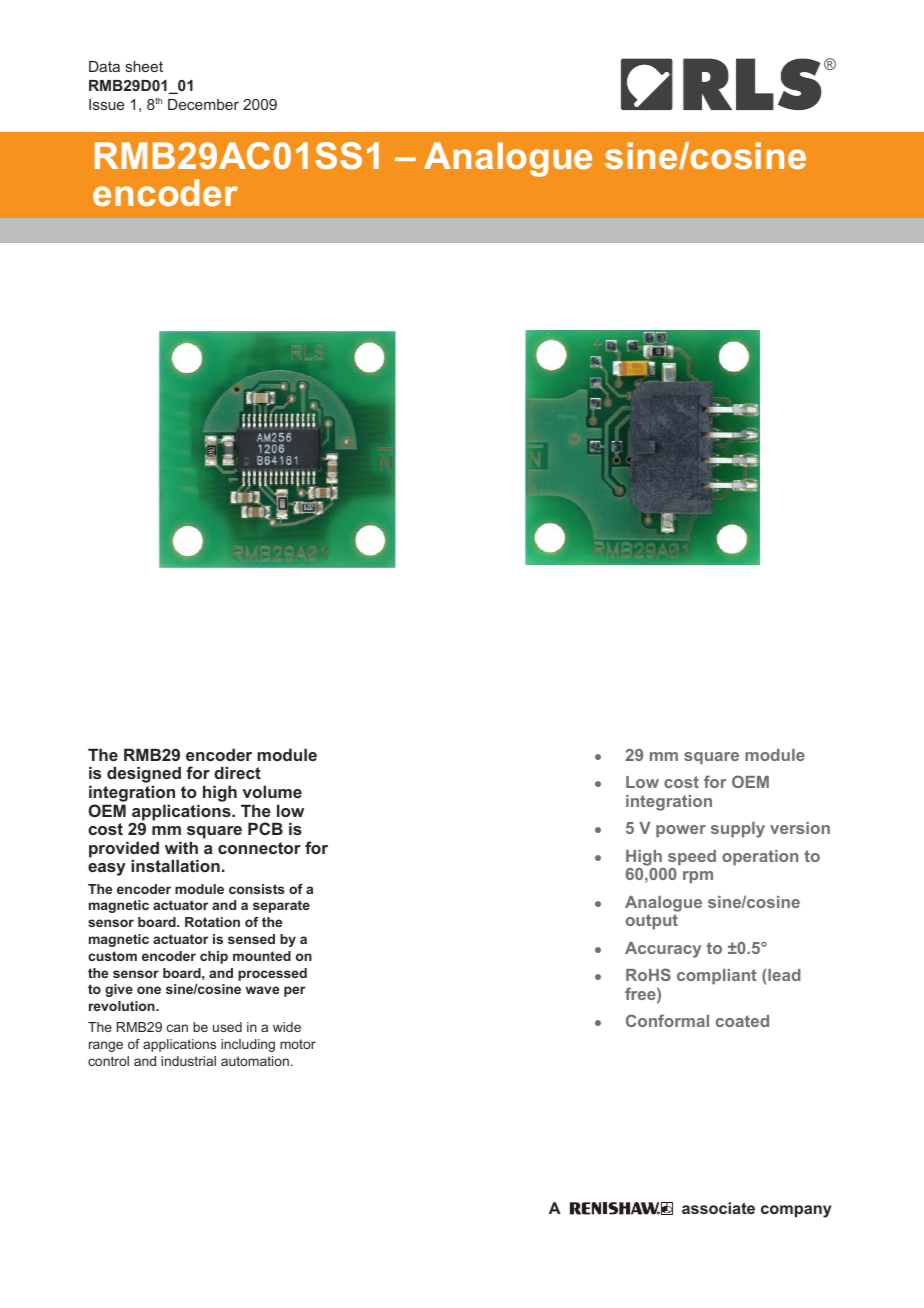 The height and width of the image is (1308, 924). I want to click on supply, so click(738, 830).
